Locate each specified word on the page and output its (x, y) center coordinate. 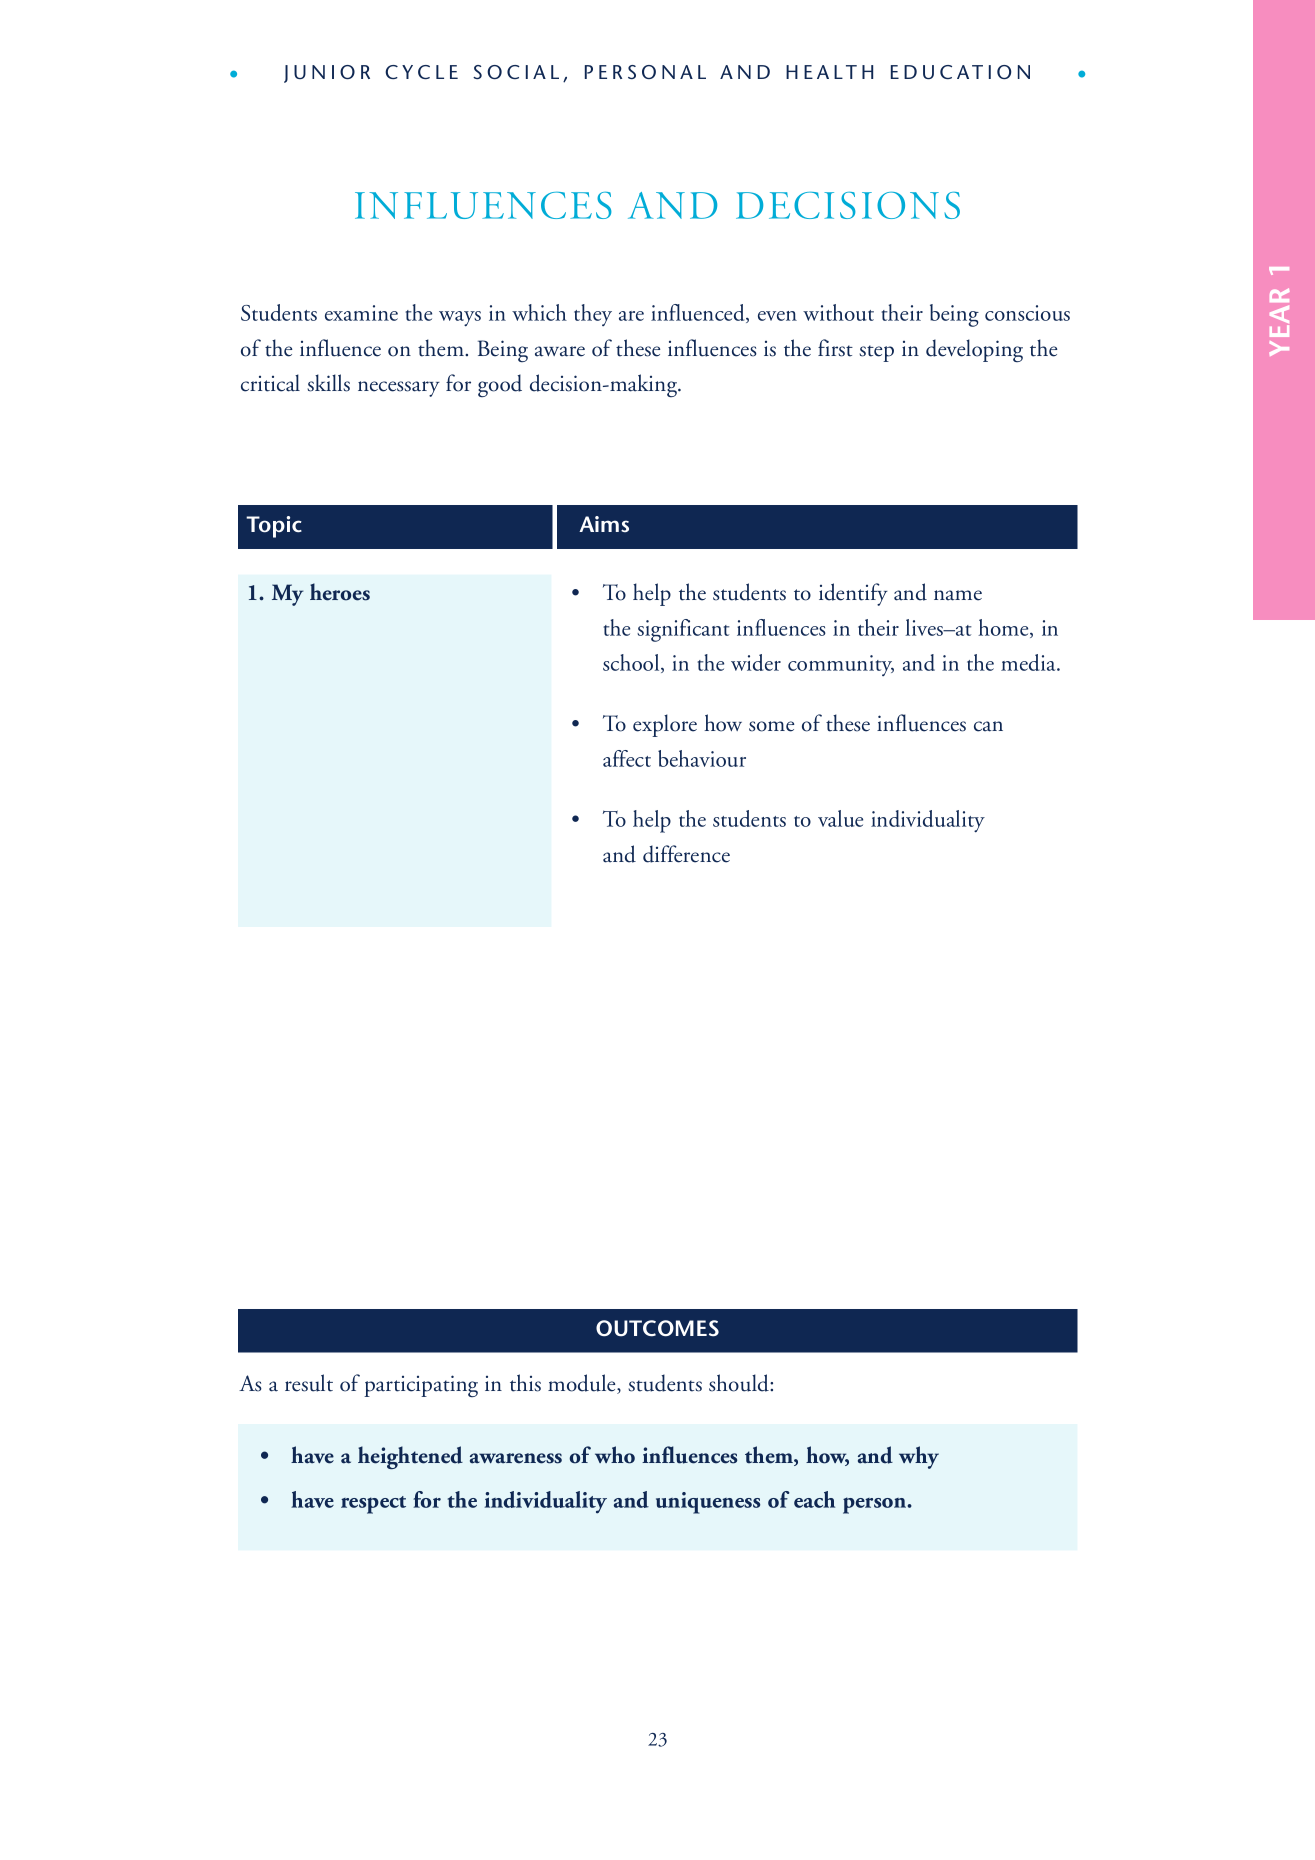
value (840, 818)
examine (361, 313)
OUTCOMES (657, 1328)
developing (974, 350)
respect (373, 1505)
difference (686, 854)
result (309, 1383)
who (615, 1455)
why (919, 1457)
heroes (340, 592)
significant (683, 630)
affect (627, 758)
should (740, 1383)
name (958, 595)
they (593, 315)
